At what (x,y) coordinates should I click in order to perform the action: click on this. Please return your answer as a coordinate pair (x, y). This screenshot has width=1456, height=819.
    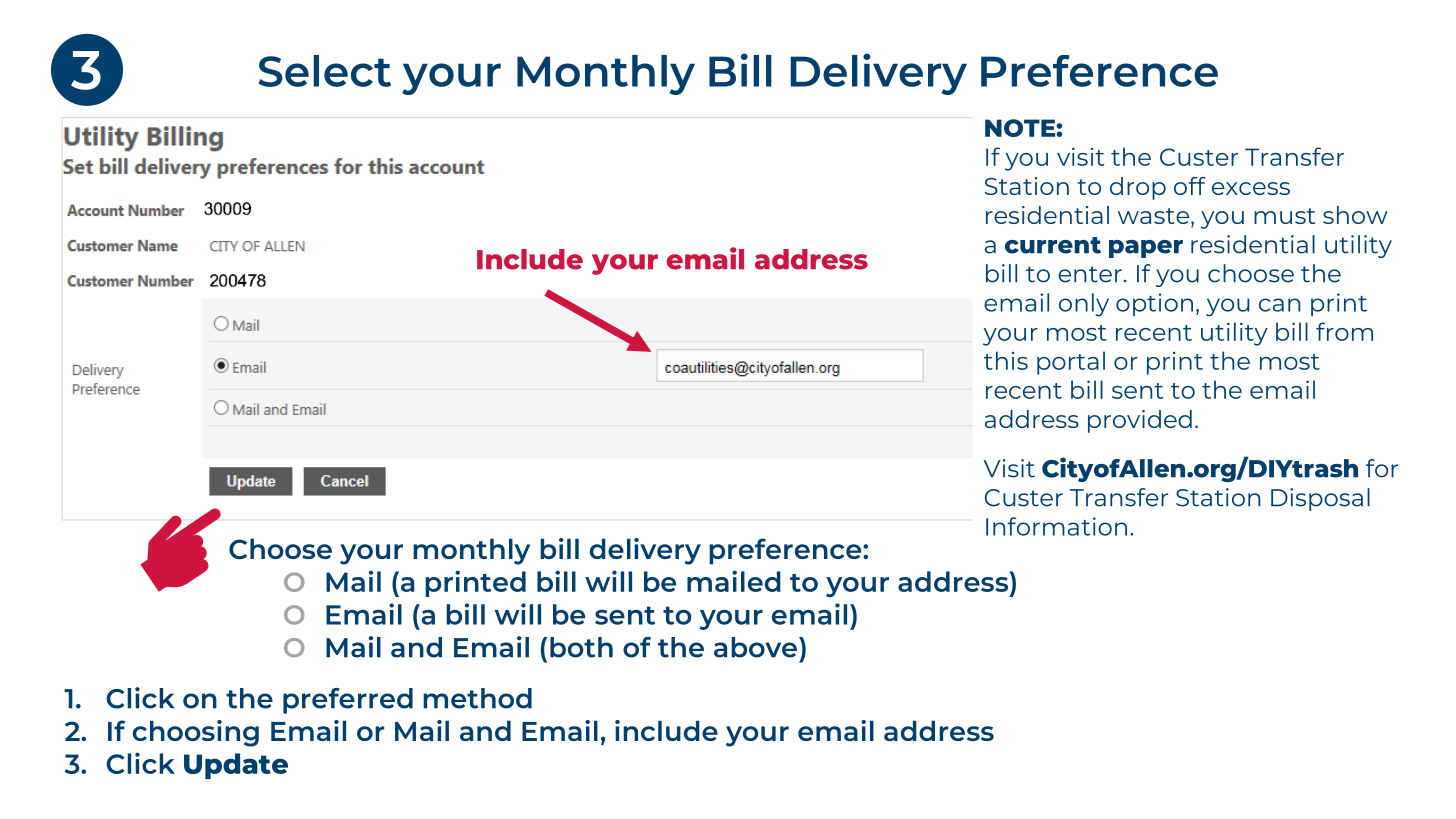
    Looking at the image, I should click on (1006, 360).
